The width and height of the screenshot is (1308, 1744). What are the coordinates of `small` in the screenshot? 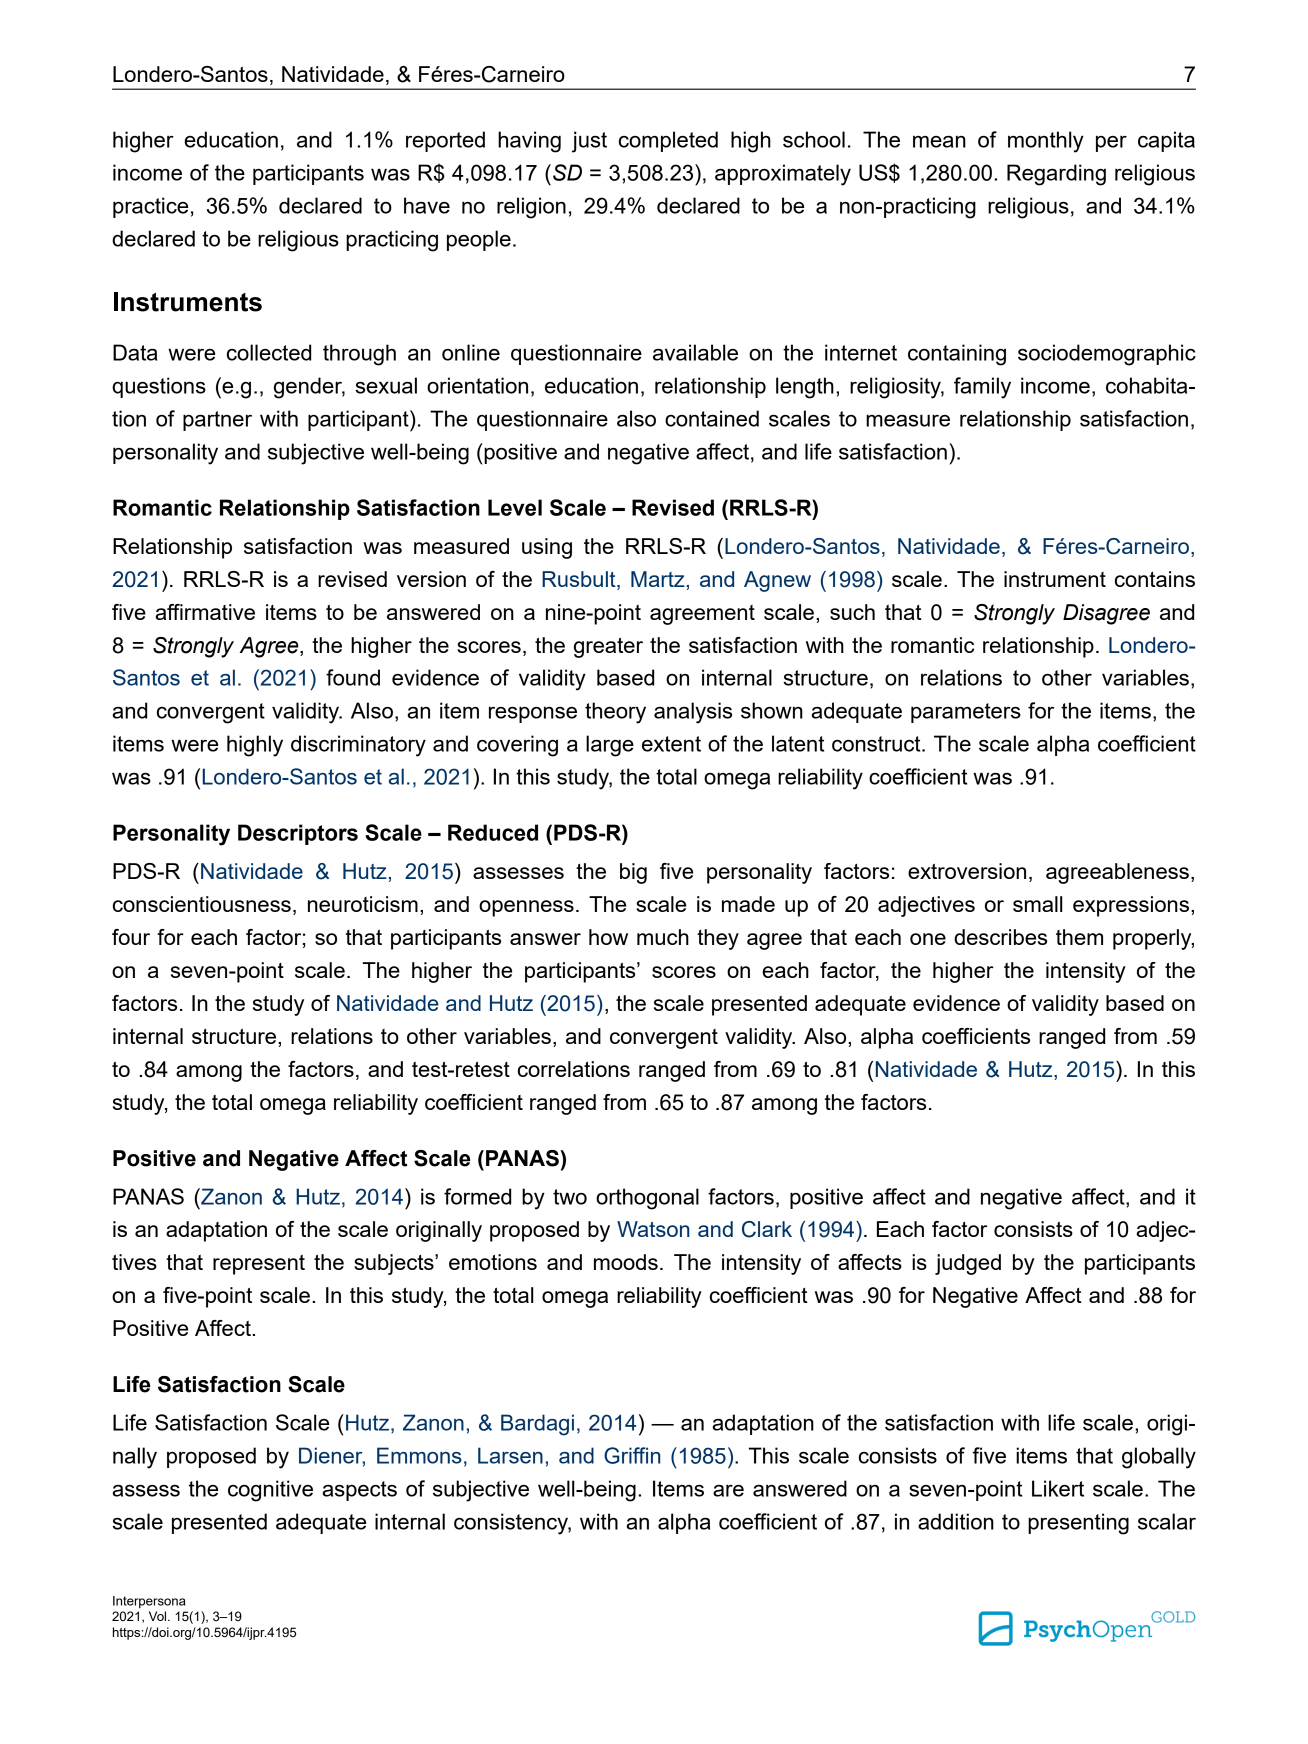 It's located at (1037, 904).
